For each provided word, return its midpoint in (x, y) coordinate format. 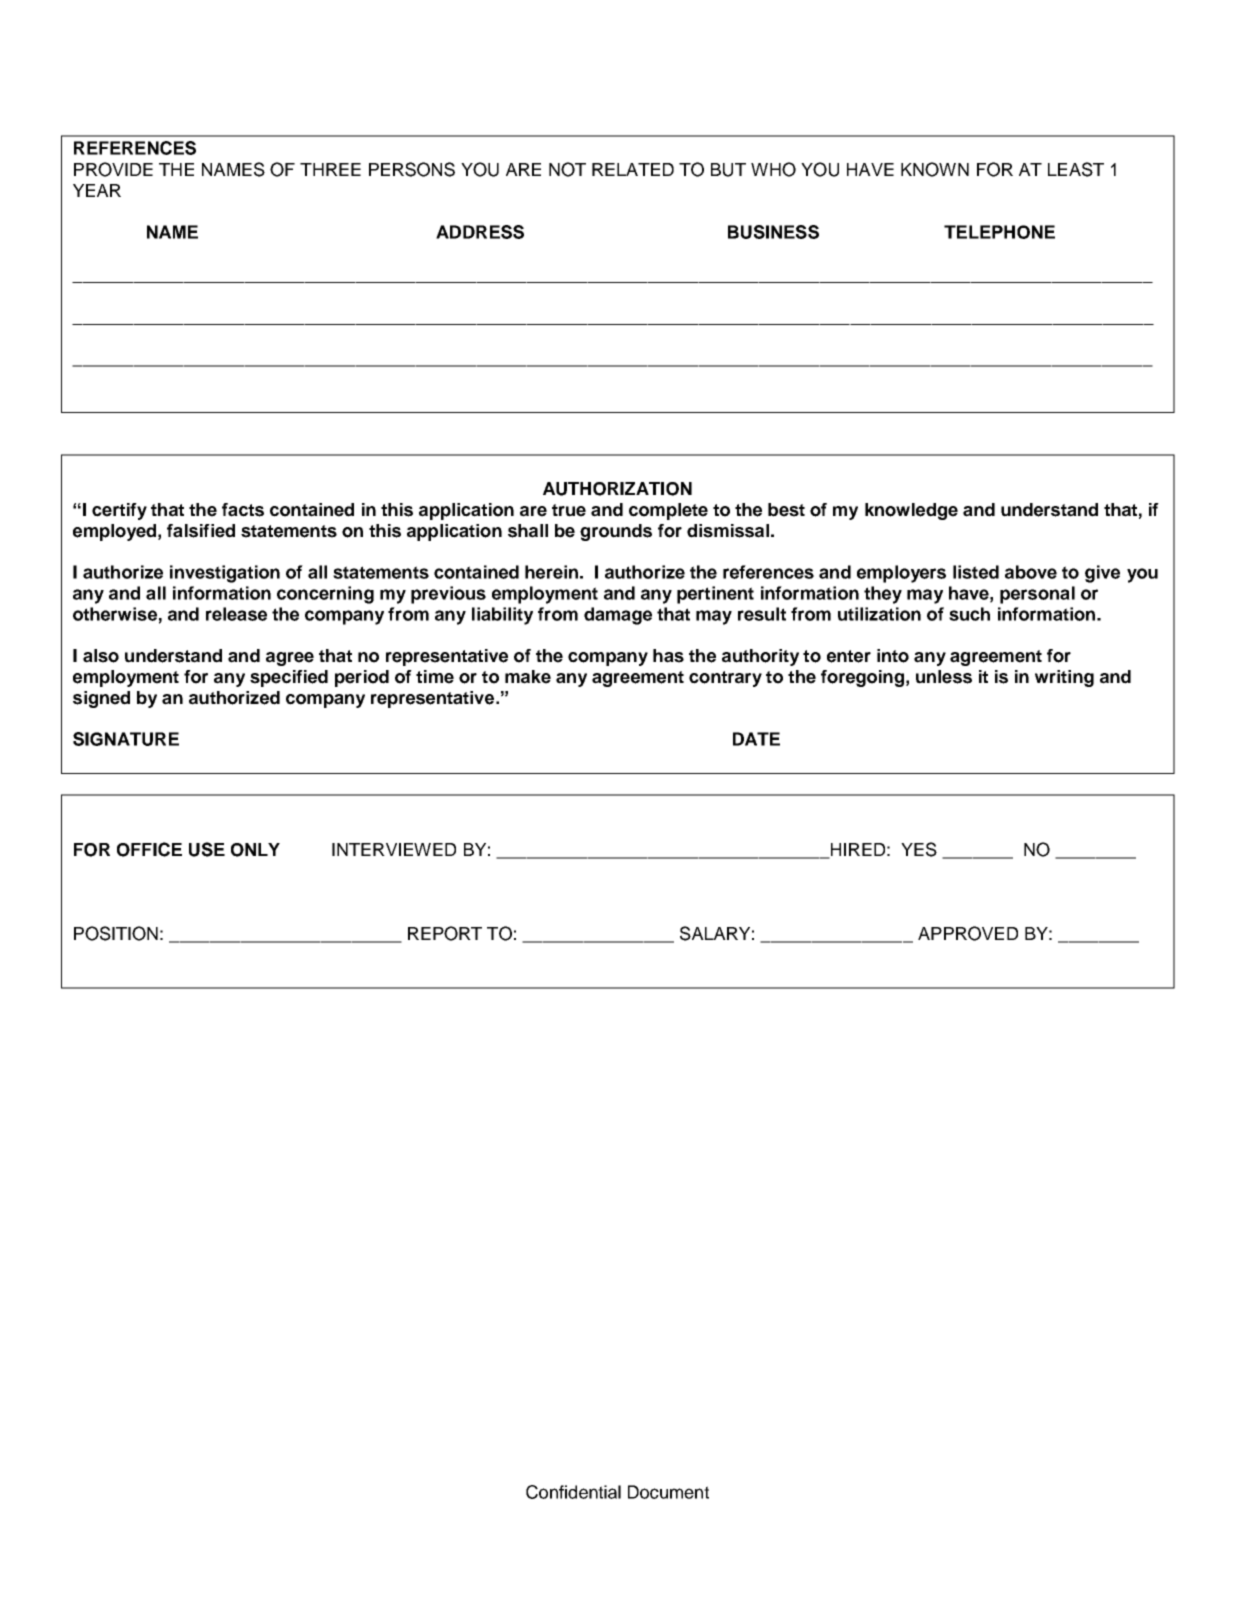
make (528, 677)
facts (243, 510)
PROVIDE (113, 169)
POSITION (116, 933)
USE (207, 849)
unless (944, 677)
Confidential (573, 1492)
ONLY (255, 850)
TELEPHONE (999, 232)
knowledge (911, 511)
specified (289, 678)
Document (668, 1492)
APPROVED (968, 933)
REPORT (445, 933)
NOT (567, 169)
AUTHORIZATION (617, 489)
